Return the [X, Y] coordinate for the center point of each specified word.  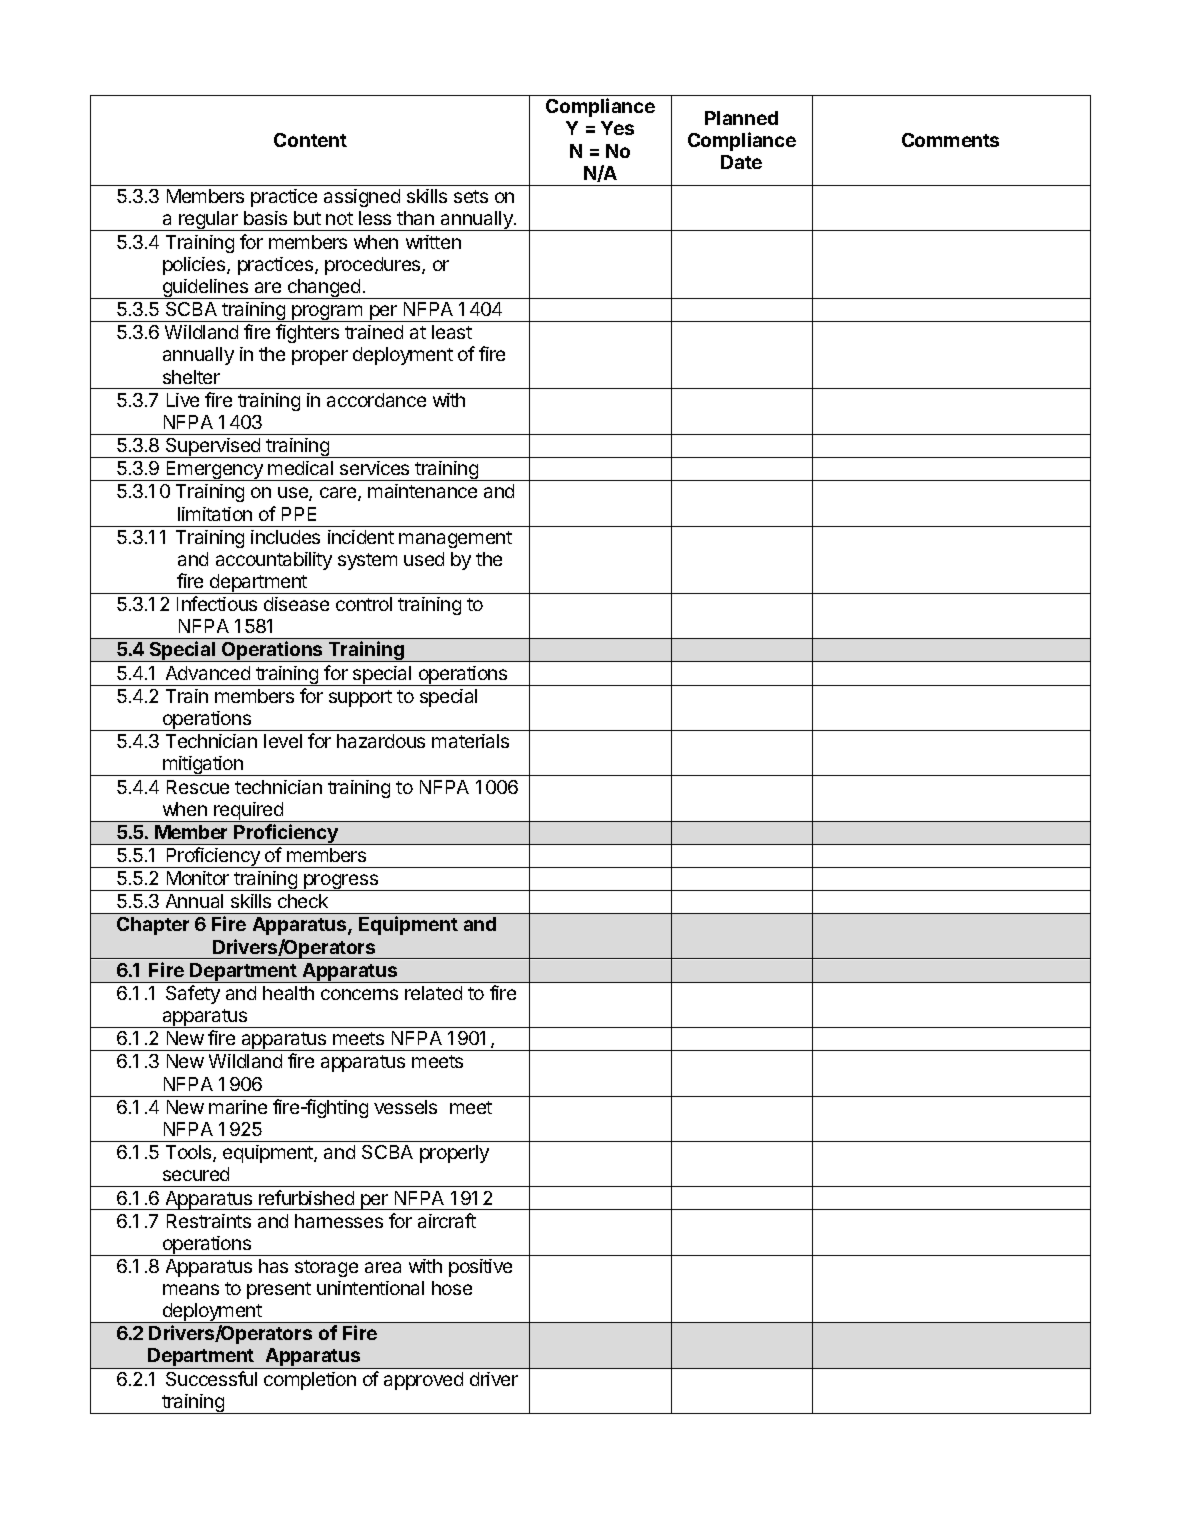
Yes [617, 128]
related [433, 993]
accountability [274, 561]
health [288, 993]
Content [310, 140]
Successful [211, 1378]
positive [480, 1268]
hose [452, 1288]
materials [470, 741]
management [455, 539]
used [424, 559]
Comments [950, 140]
